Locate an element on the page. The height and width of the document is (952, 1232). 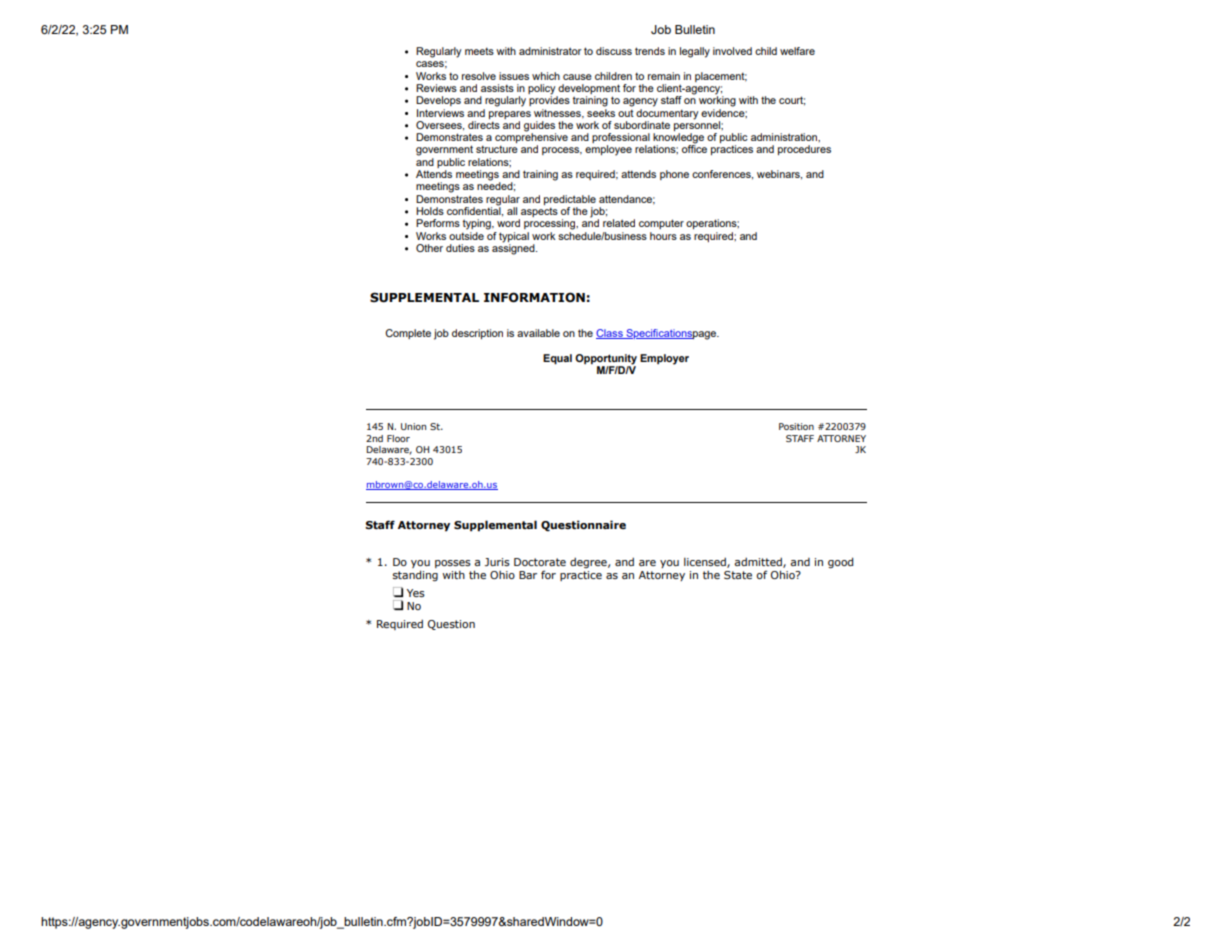
Position is located at coordinates (796, 426).
